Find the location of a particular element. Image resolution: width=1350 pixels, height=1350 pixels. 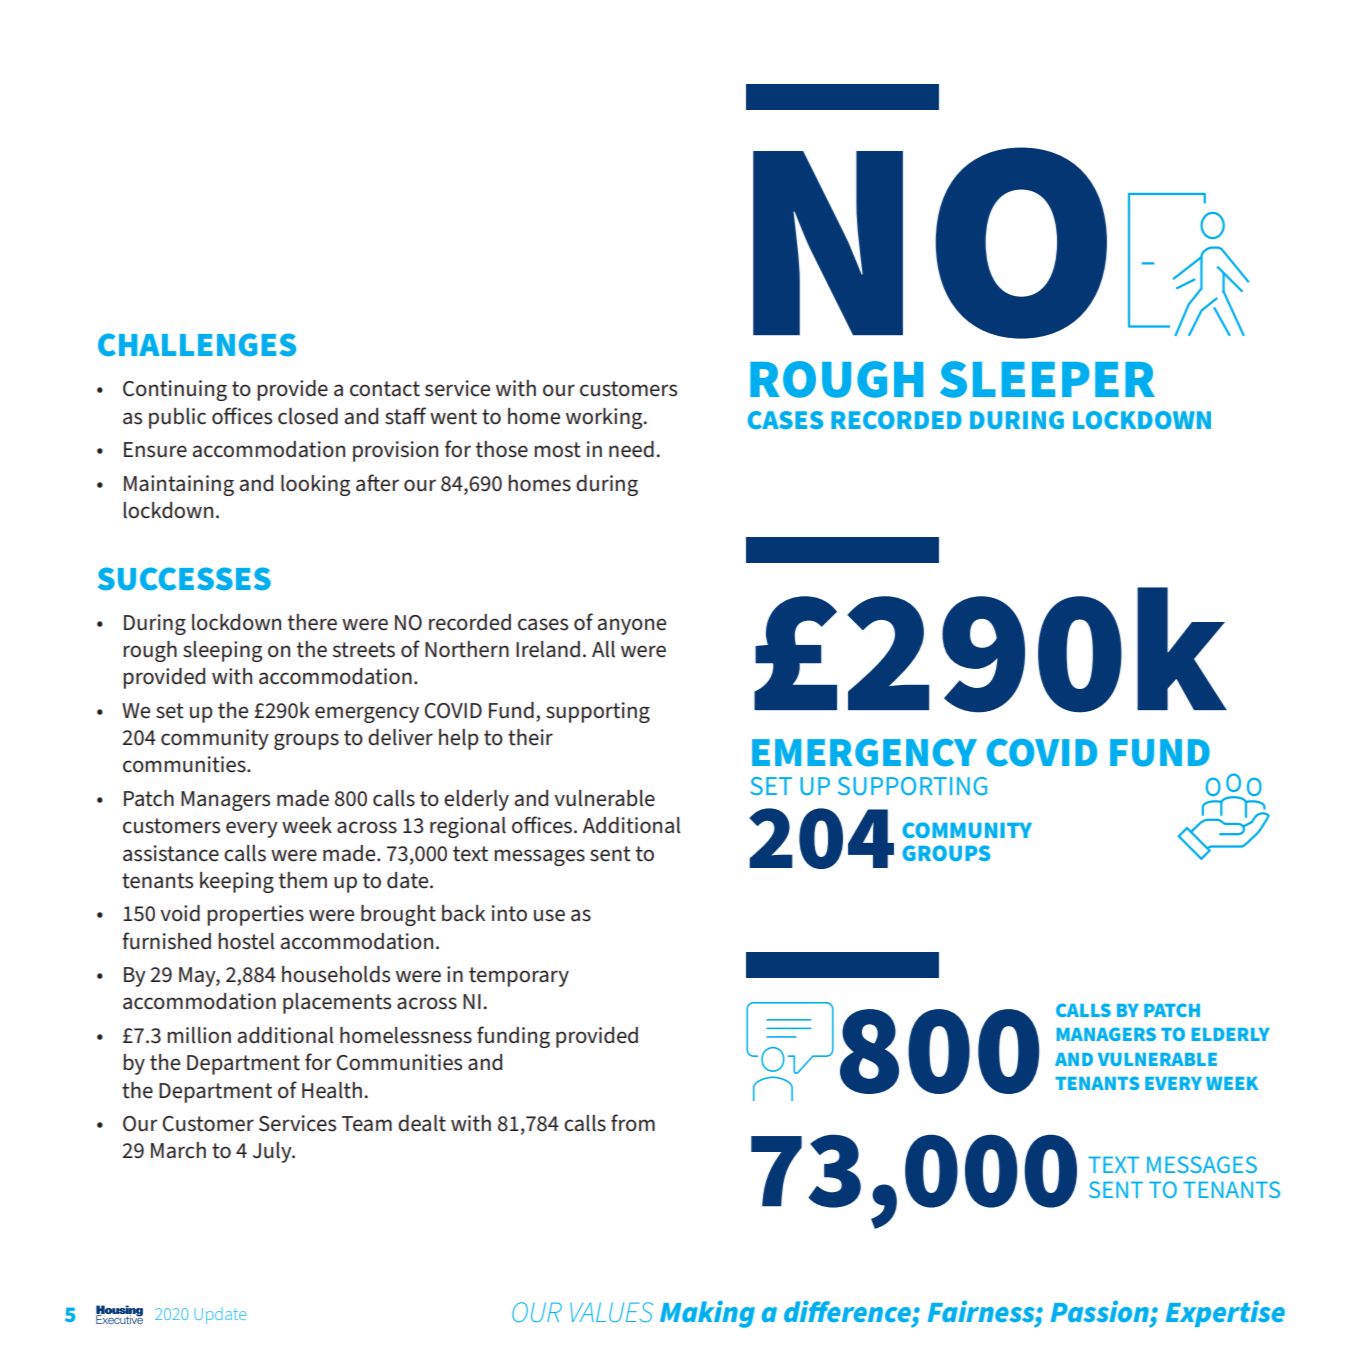

working is located at coordinates (605, 418).
